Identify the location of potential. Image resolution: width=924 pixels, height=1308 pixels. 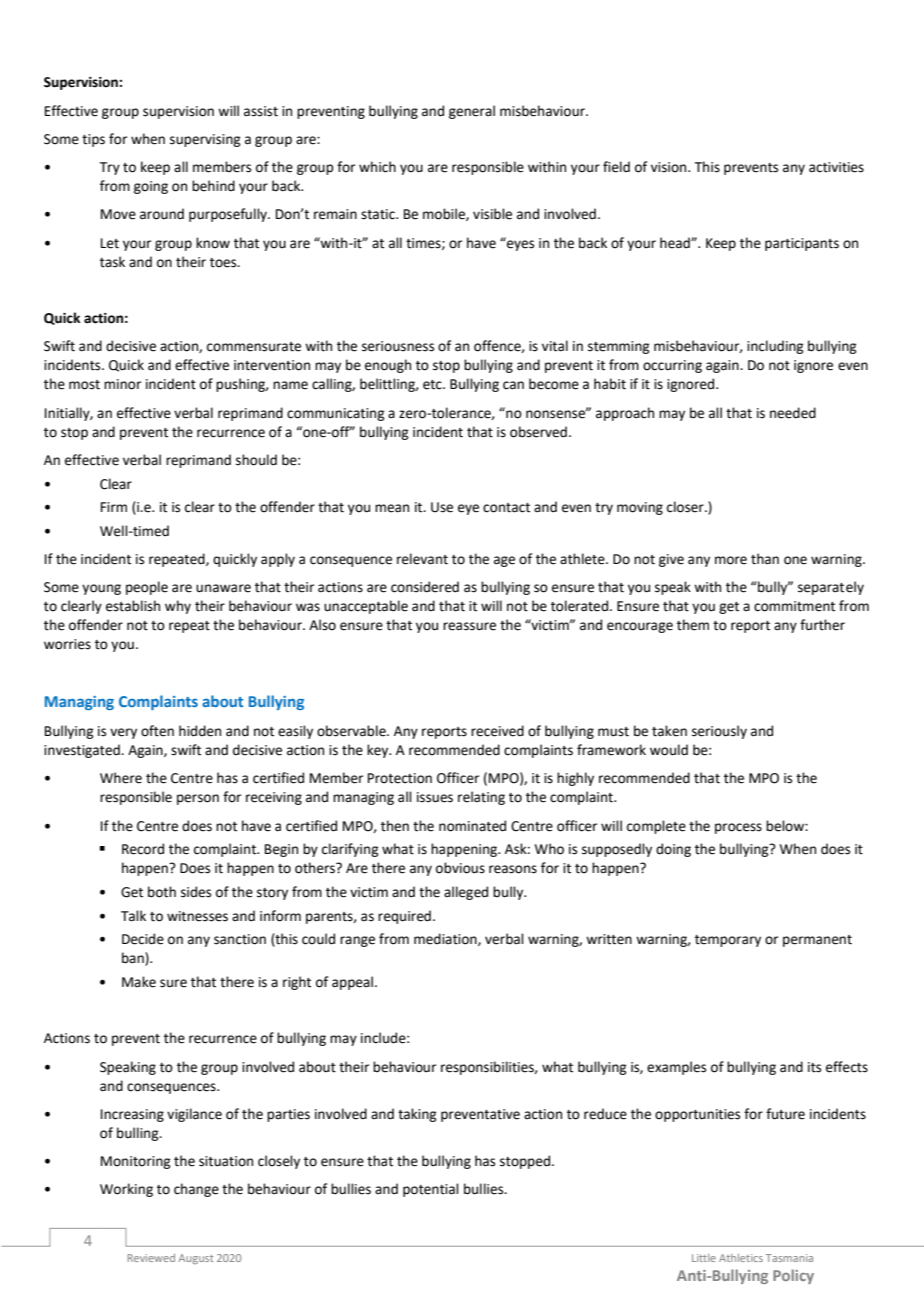
(431, 1190).
